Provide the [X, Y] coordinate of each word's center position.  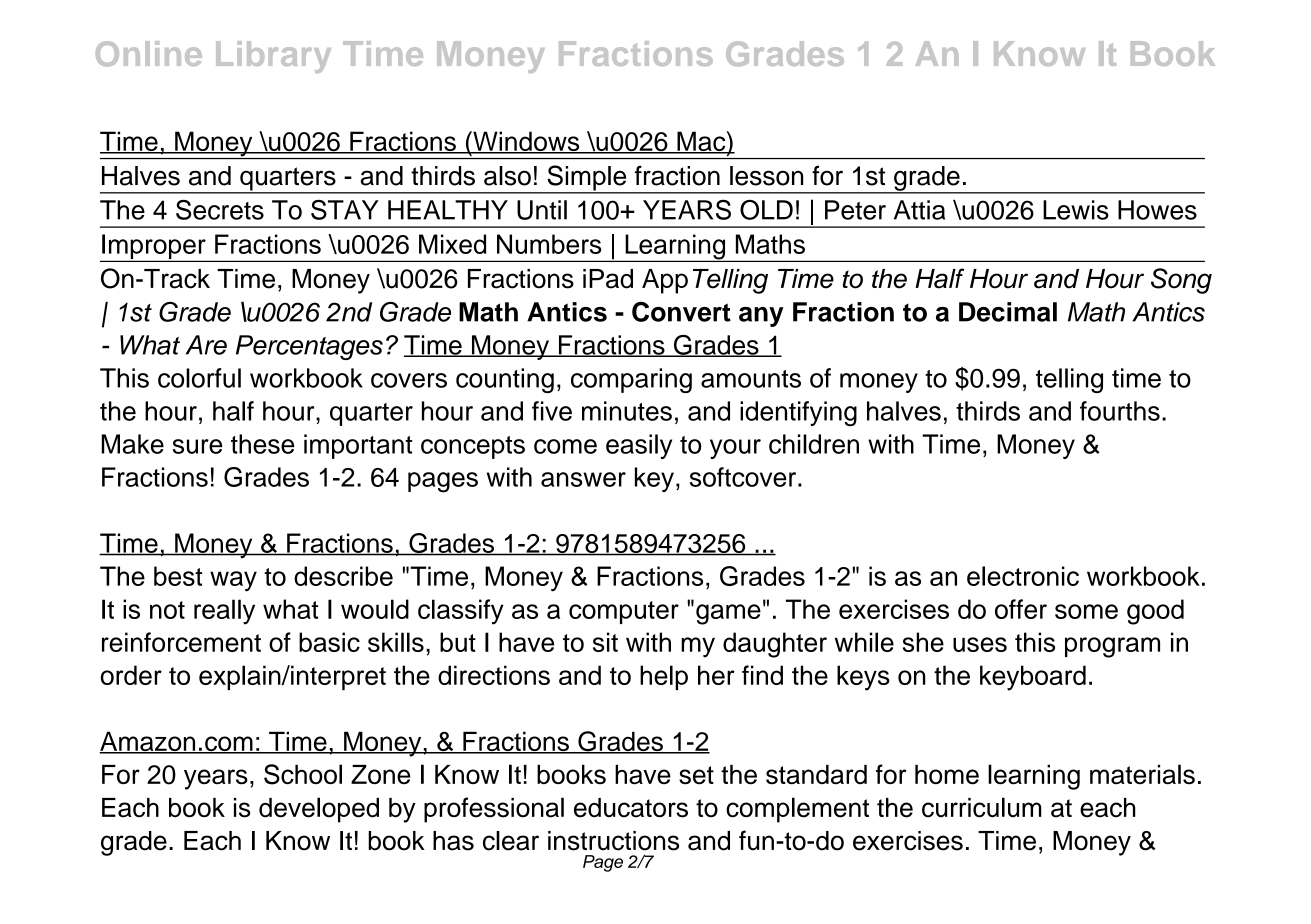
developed [319, 810]
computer [624, 612]
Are [206, 345]
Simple [587, 179]
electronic [1023, 576]
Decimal [1008, 312]
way [233, 581]
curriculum [982, 807]
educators [631, 808]
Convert [681, 312]
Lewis [1076, 210]
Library [273, 57]
